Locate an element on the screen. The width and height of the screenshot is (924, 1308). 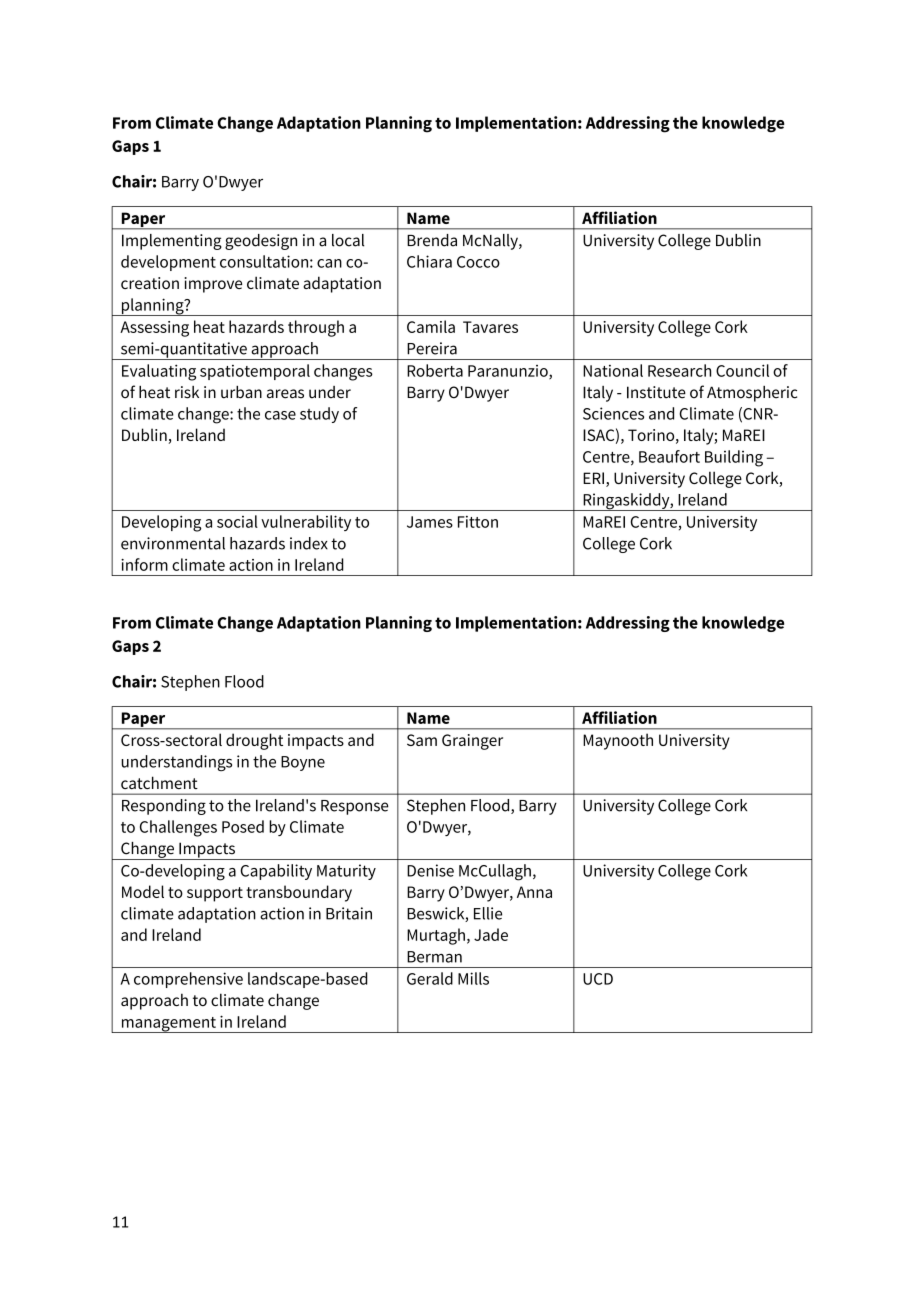
UCD is located at coordinates (598, 979).
